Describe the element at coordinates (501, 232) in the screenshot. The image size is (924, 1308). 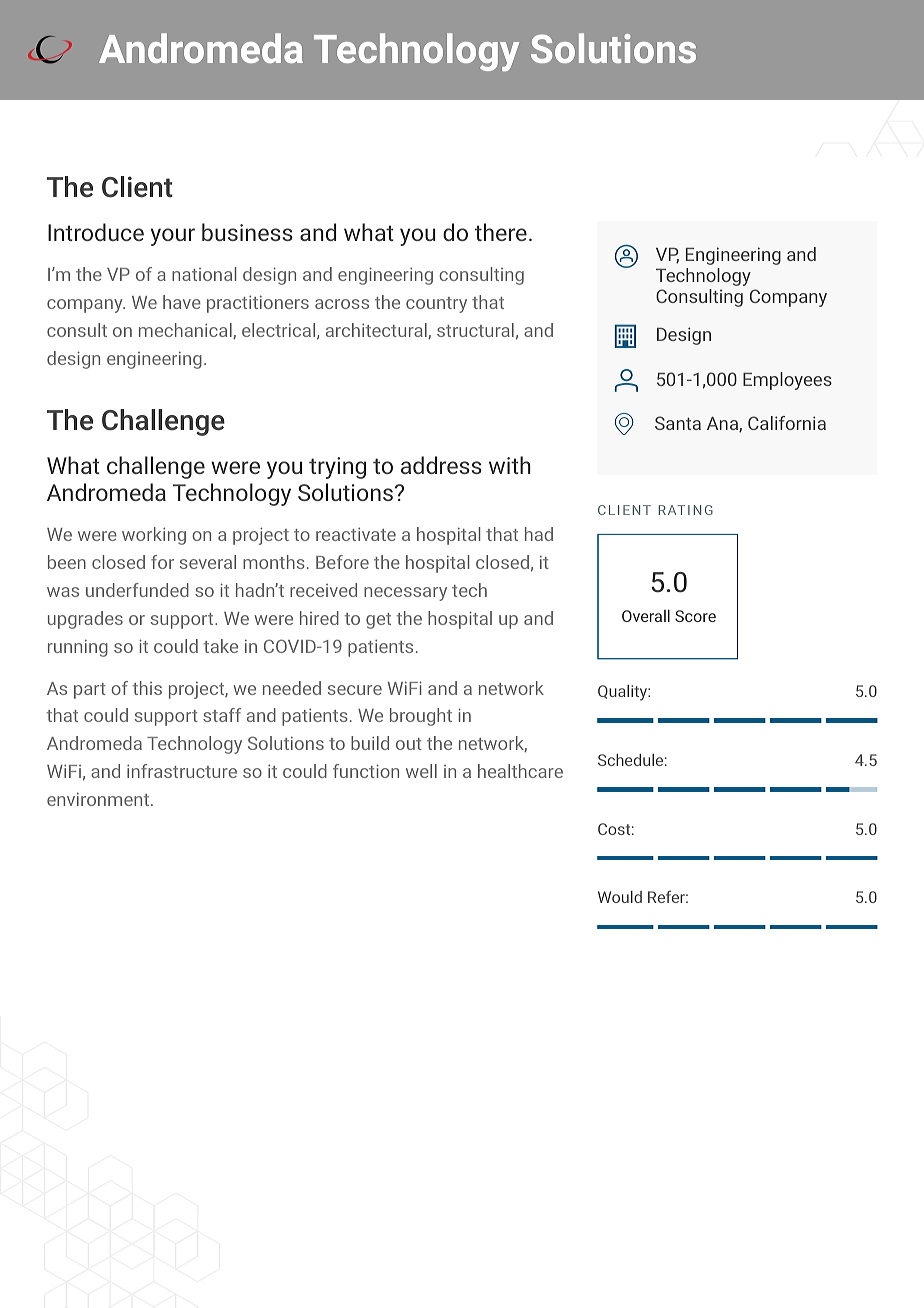
I see `there` at that location.
